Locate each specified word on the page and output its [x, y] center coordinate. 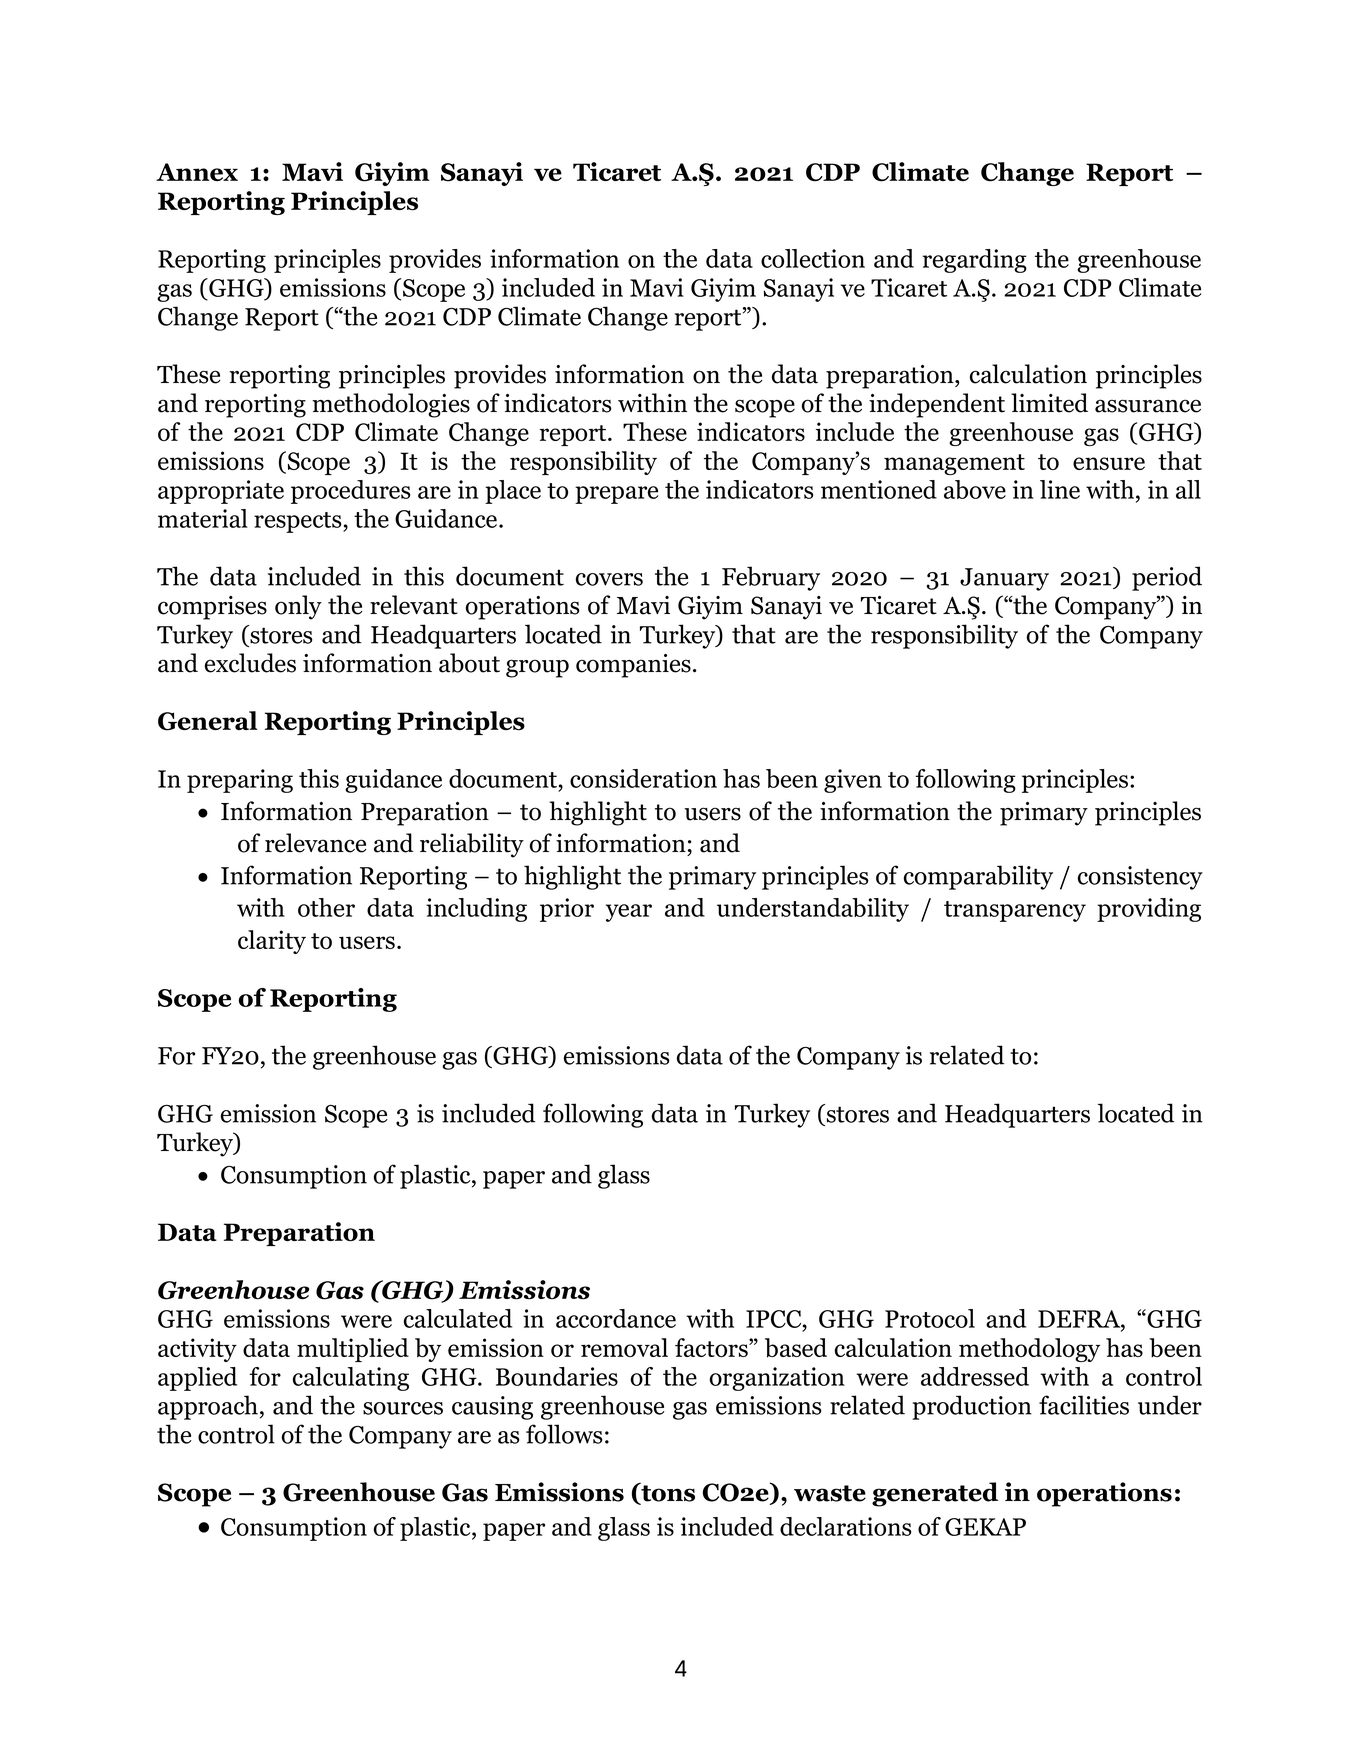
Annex [197, 172]
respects [299, 522]
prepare [616, 495]
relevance [315, 843]
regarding [975, 261]
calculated [458, 1318]
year [629, 913]
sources [403, 1408]
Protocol [930, 1318]
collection [813, 258]
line [1060, 489]
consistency [1140, 878]
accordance [616, 1318]
